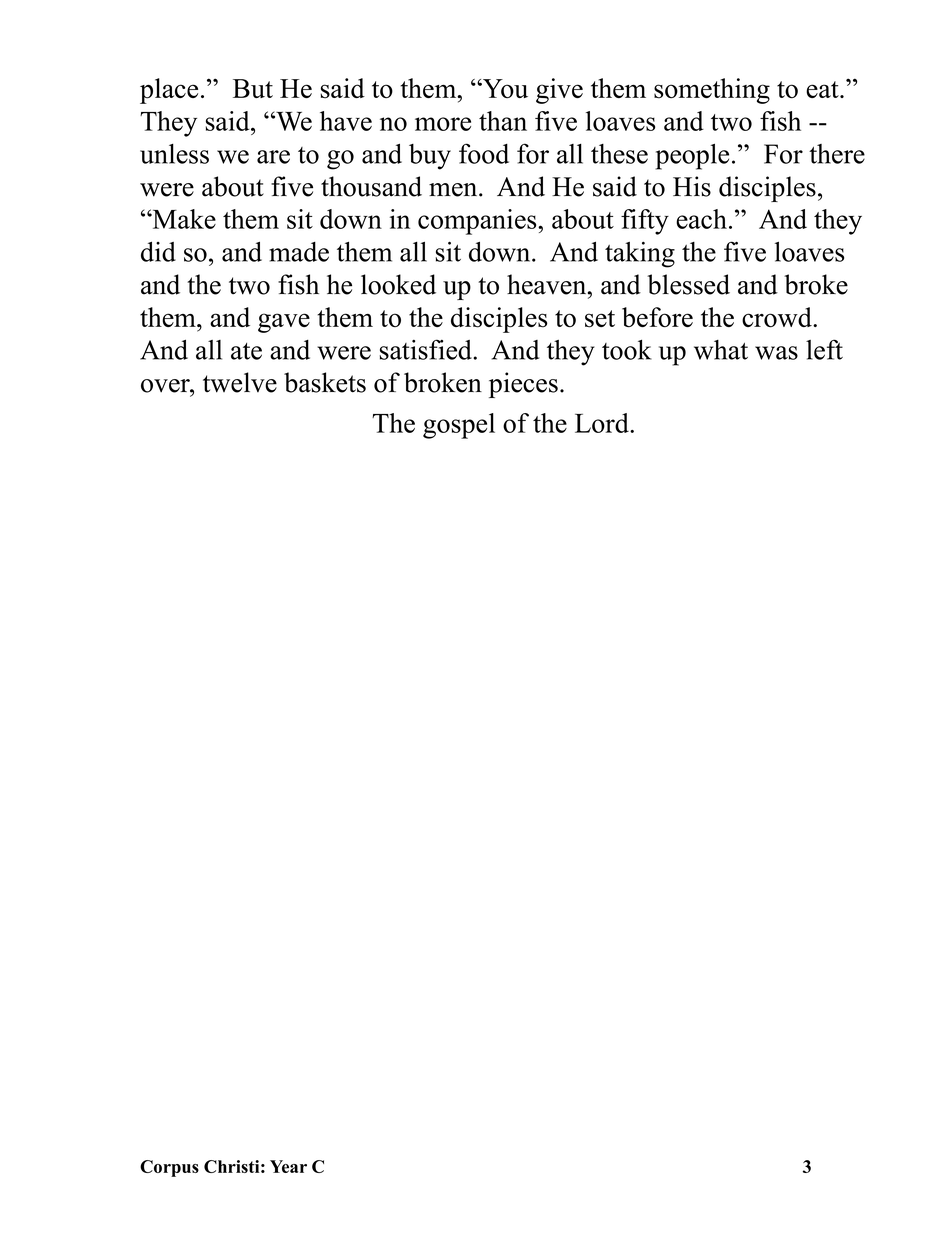  What do you see at coordinates (503, 121) in the image?
I see `than` at bounding box center [503, 121].
